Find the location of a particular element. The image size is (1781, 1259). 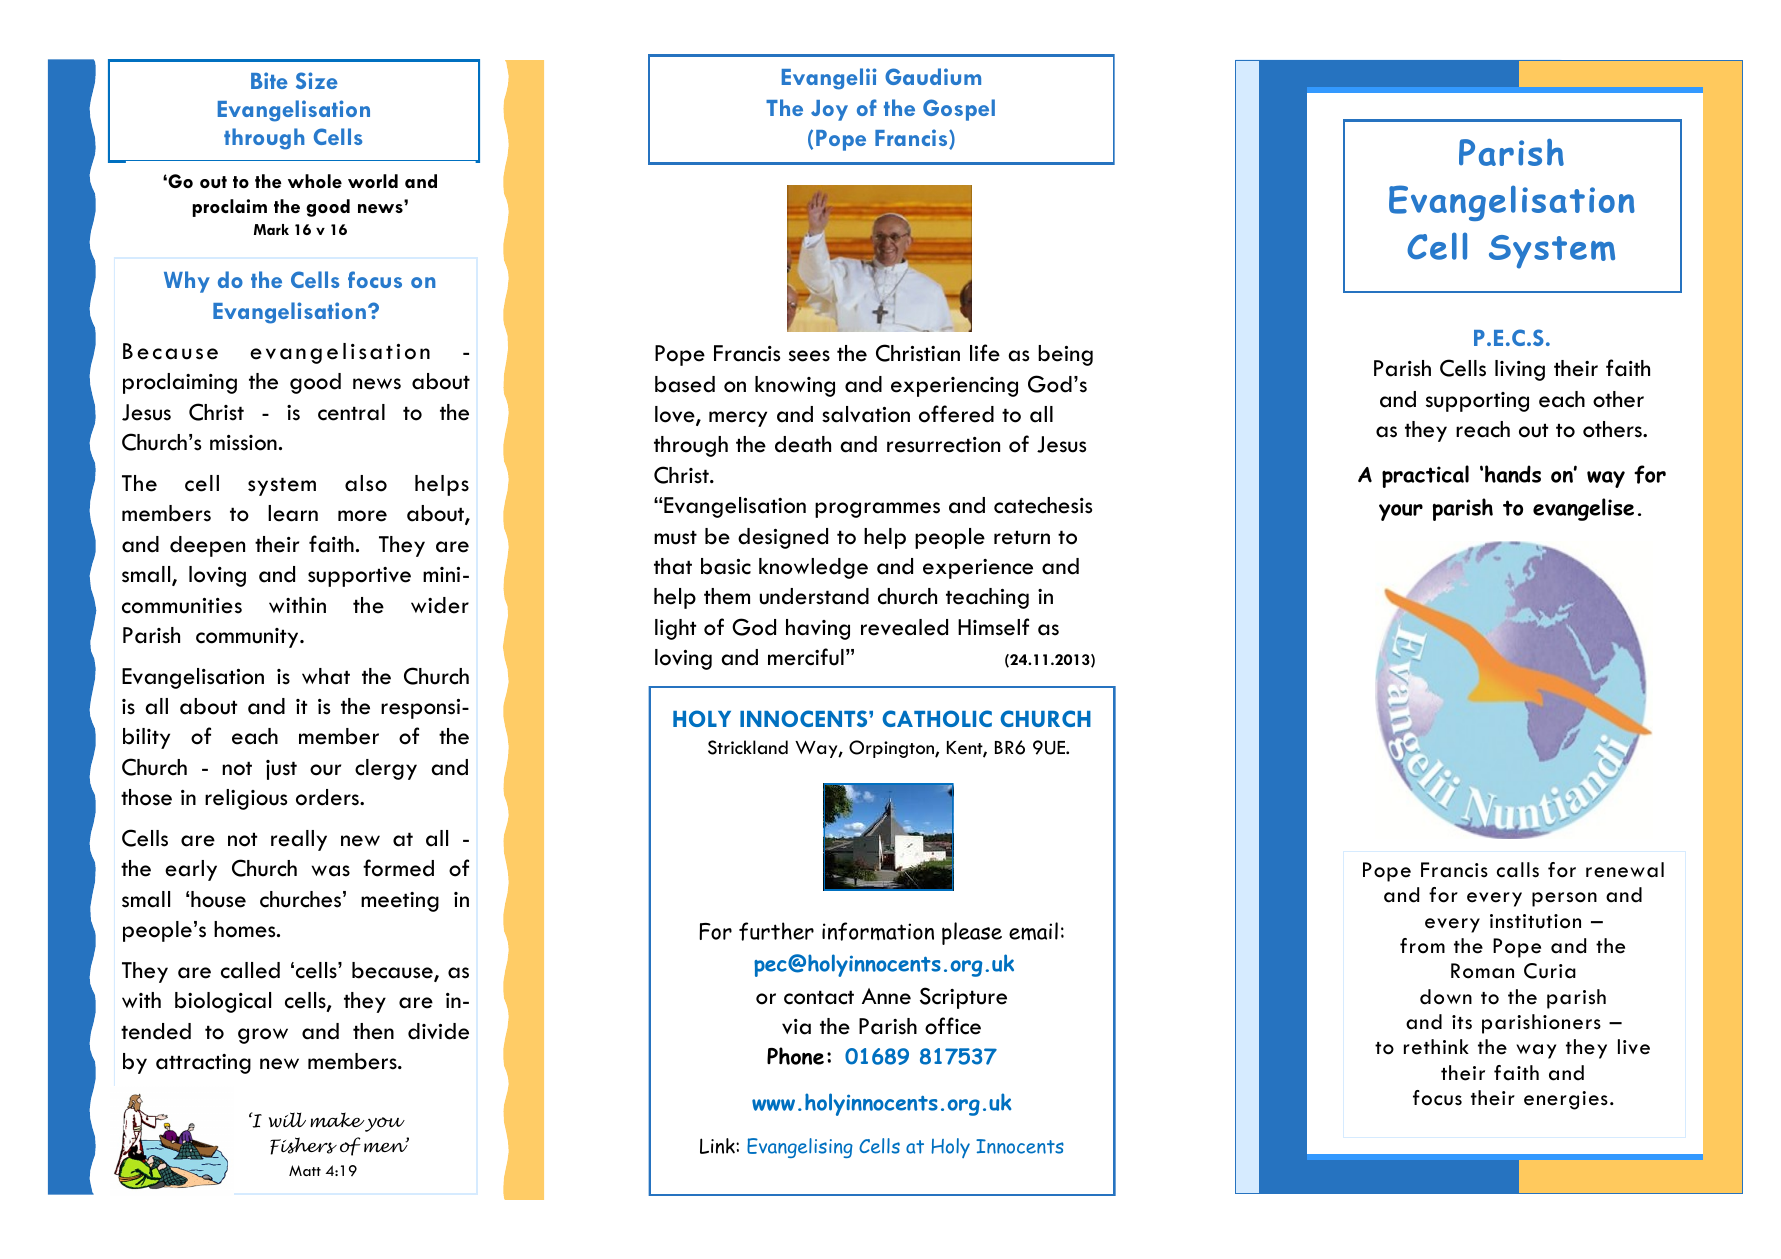

Link is located at coordinates (718, 1146).
